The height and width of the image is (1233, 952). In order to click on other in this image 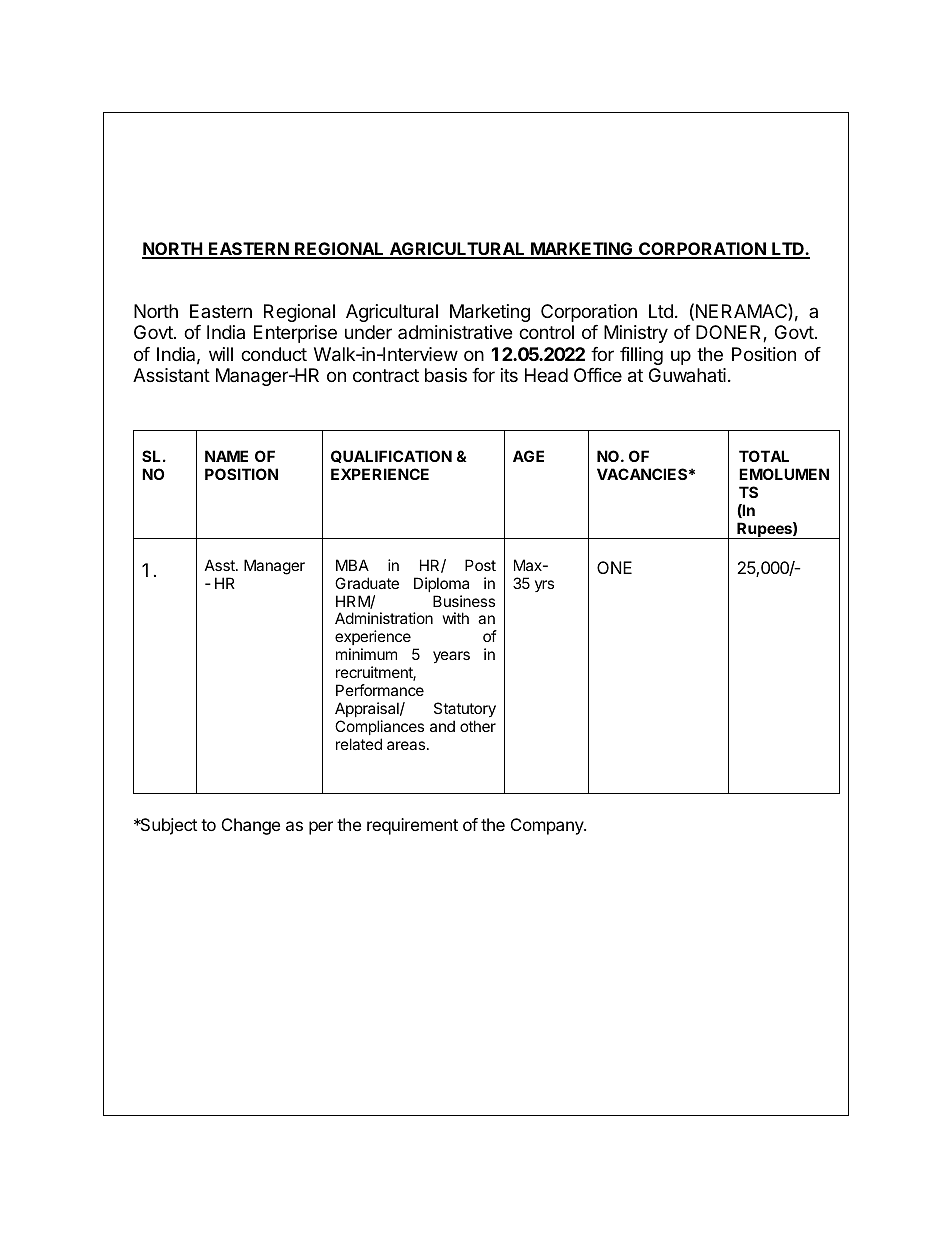, I will do `click(478, 726)`.
